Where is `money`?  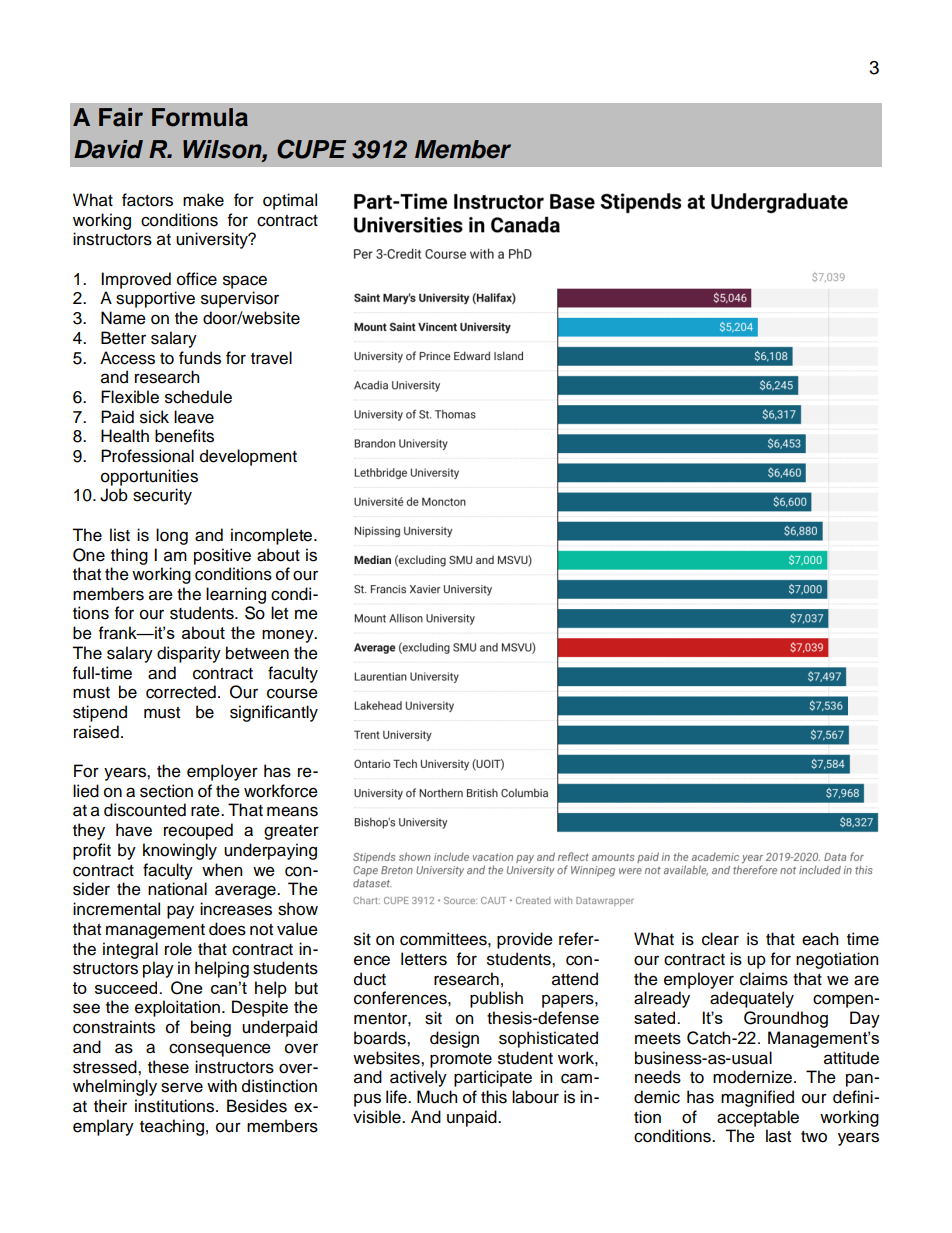
money is located at coordinates (289, 636).
